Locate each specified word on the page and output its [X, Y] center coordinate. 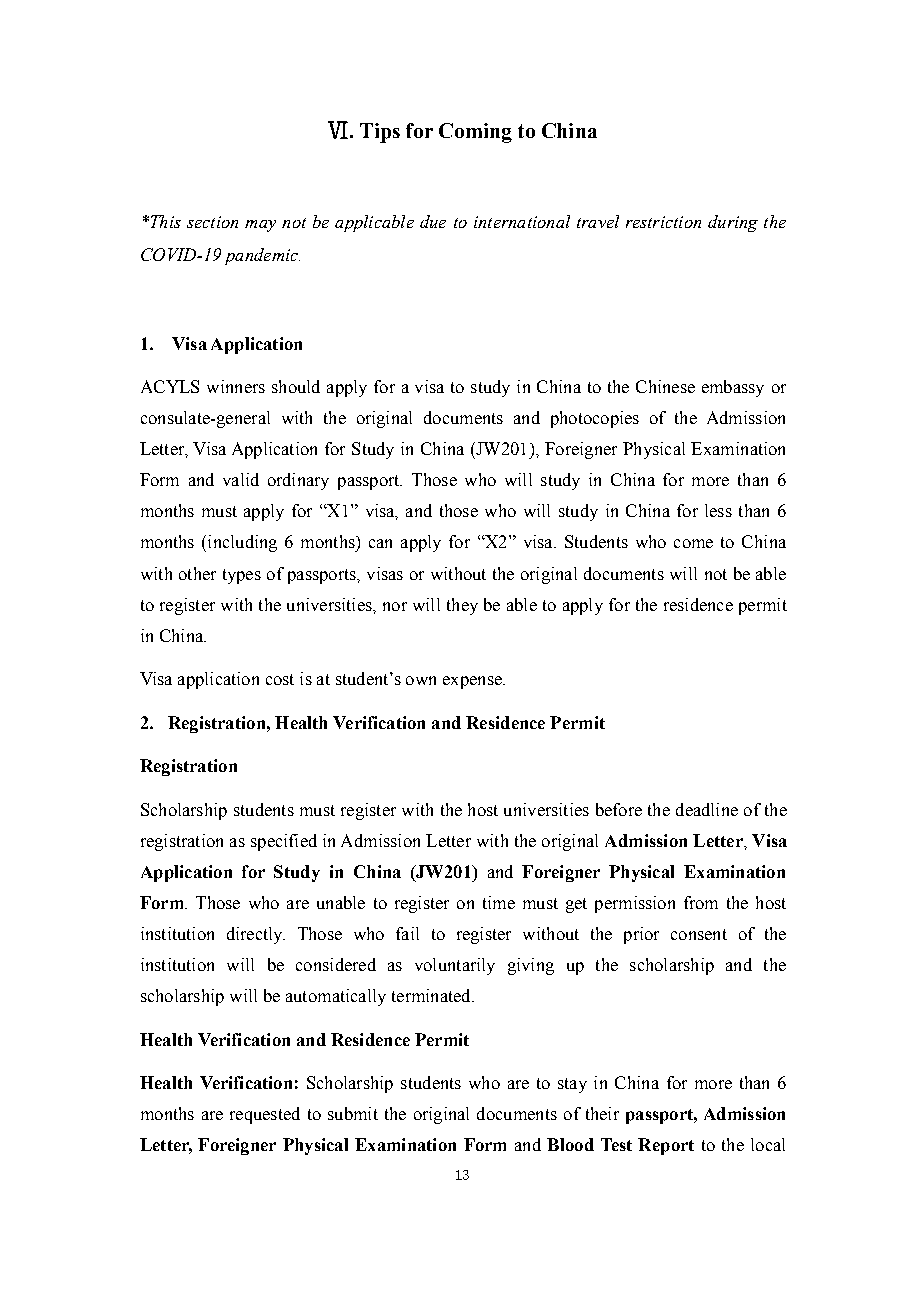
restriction [663, 222]
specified [284, 842]
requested [265, 1115]
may [260, 226]
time [499, 902]
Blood [570, 1144]
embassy [733, 388]
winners [236, 386]
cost [280, 679]
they [462, 606]
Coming [475, 133]
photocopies [595, 419]
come [693, 543]
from [701, 902]
